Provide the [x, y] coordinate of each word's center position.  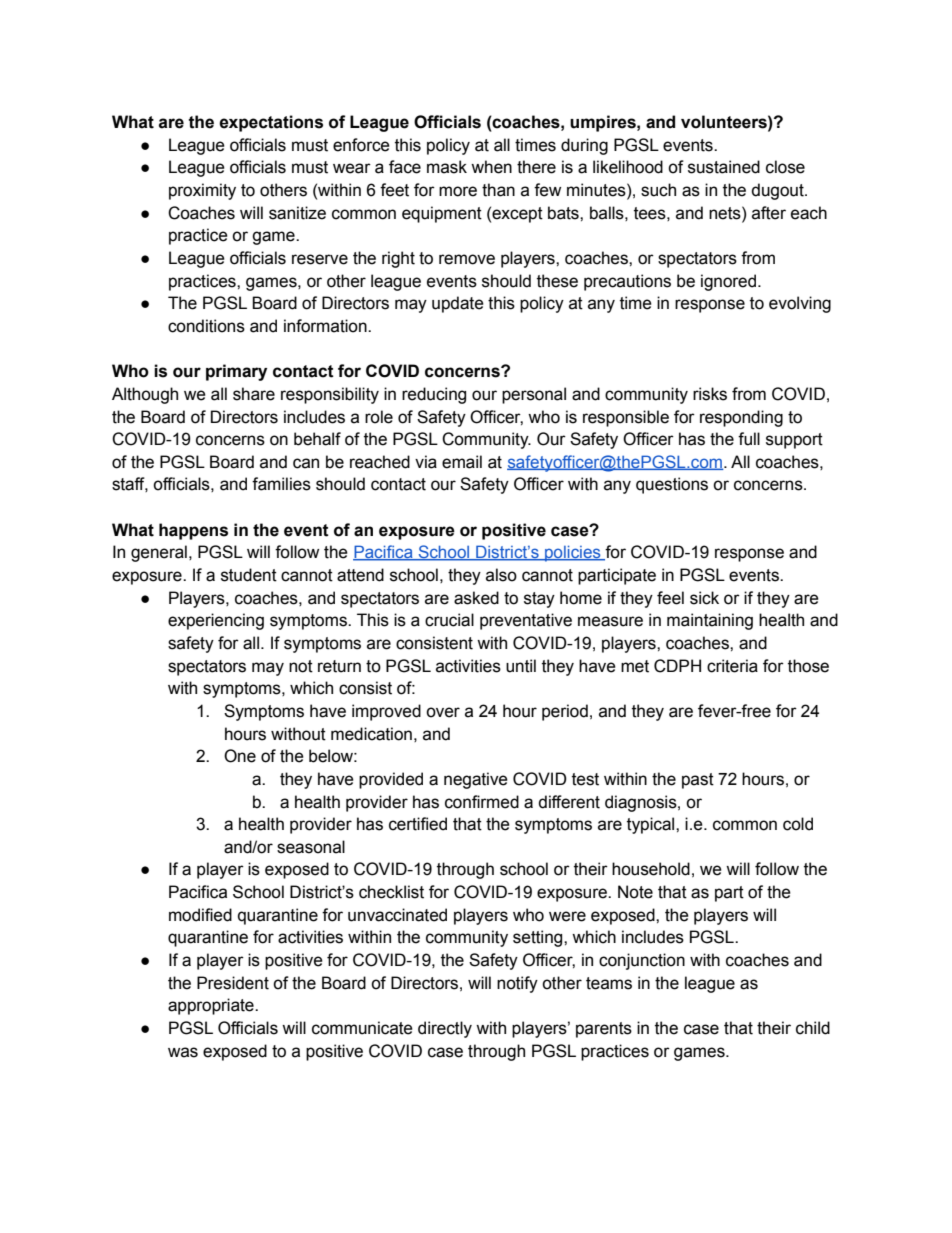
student [249, 575]
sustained [724, 167]
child [813, 1028]
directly [445, 1029]
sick [704, 598]
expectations [271, 123]
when [491, 167]
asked [476, 598]
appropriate [212, 1006]
